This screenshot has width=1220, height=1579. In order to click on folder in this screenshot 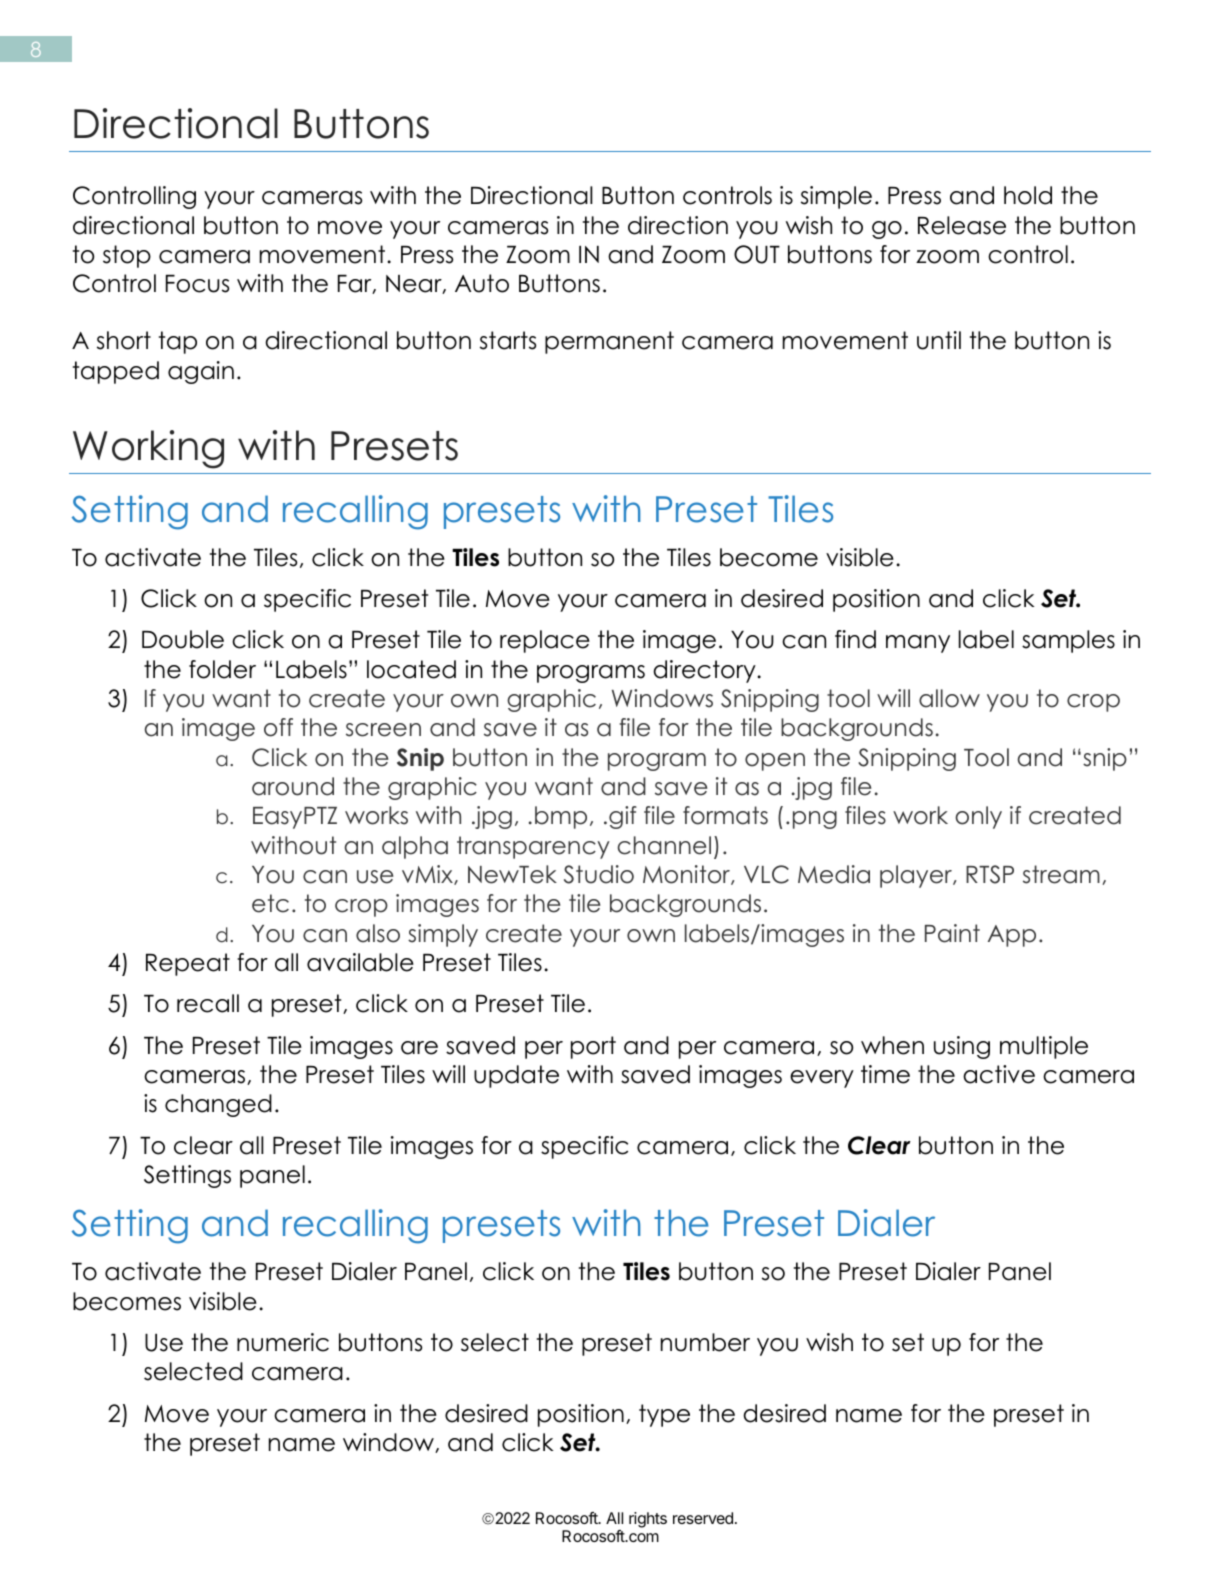, I will do `click(222, 669)`.
